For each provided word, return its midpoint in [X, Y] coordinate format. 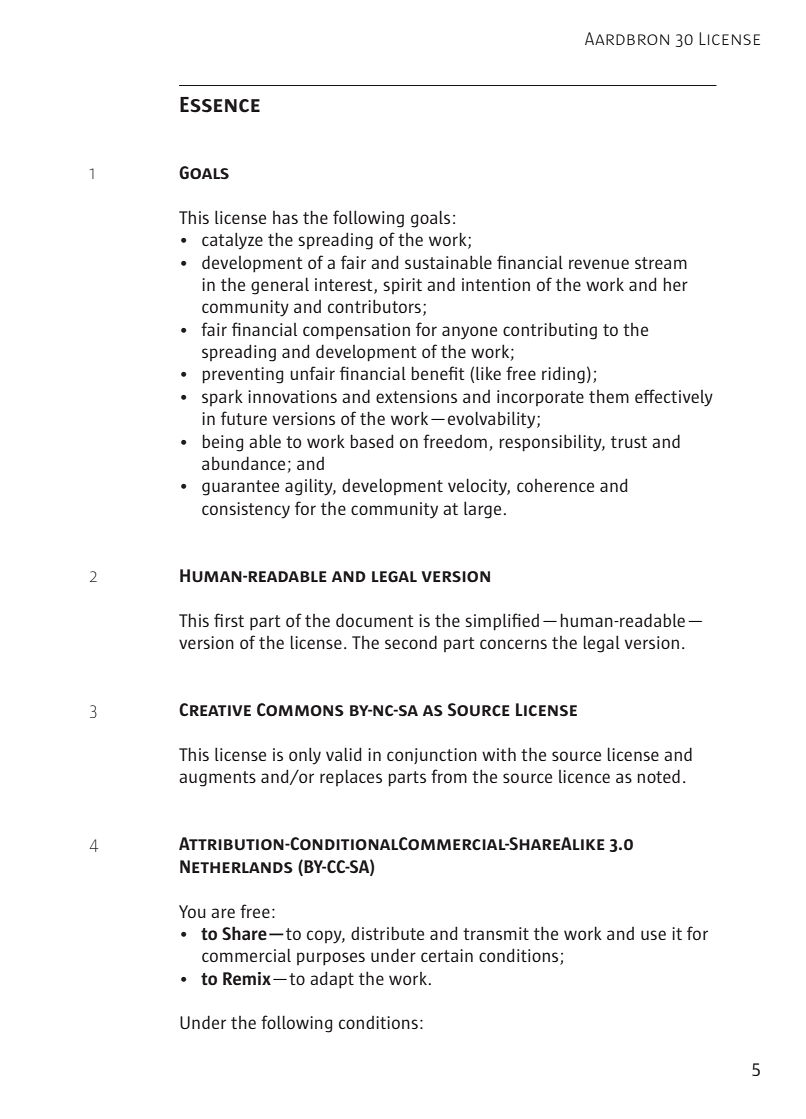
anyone [469, 333]
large [482, 510]
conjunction [432, 756]
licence [584, 776]
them [609, 396]
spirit [402, 286]
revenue [599, 264]
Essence [220, 105]
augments [217, 779]
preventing [242, 375]
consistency [246, 510]
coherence [555, 485]
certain [447, 955]
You [192, 911]
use [653, 935]
